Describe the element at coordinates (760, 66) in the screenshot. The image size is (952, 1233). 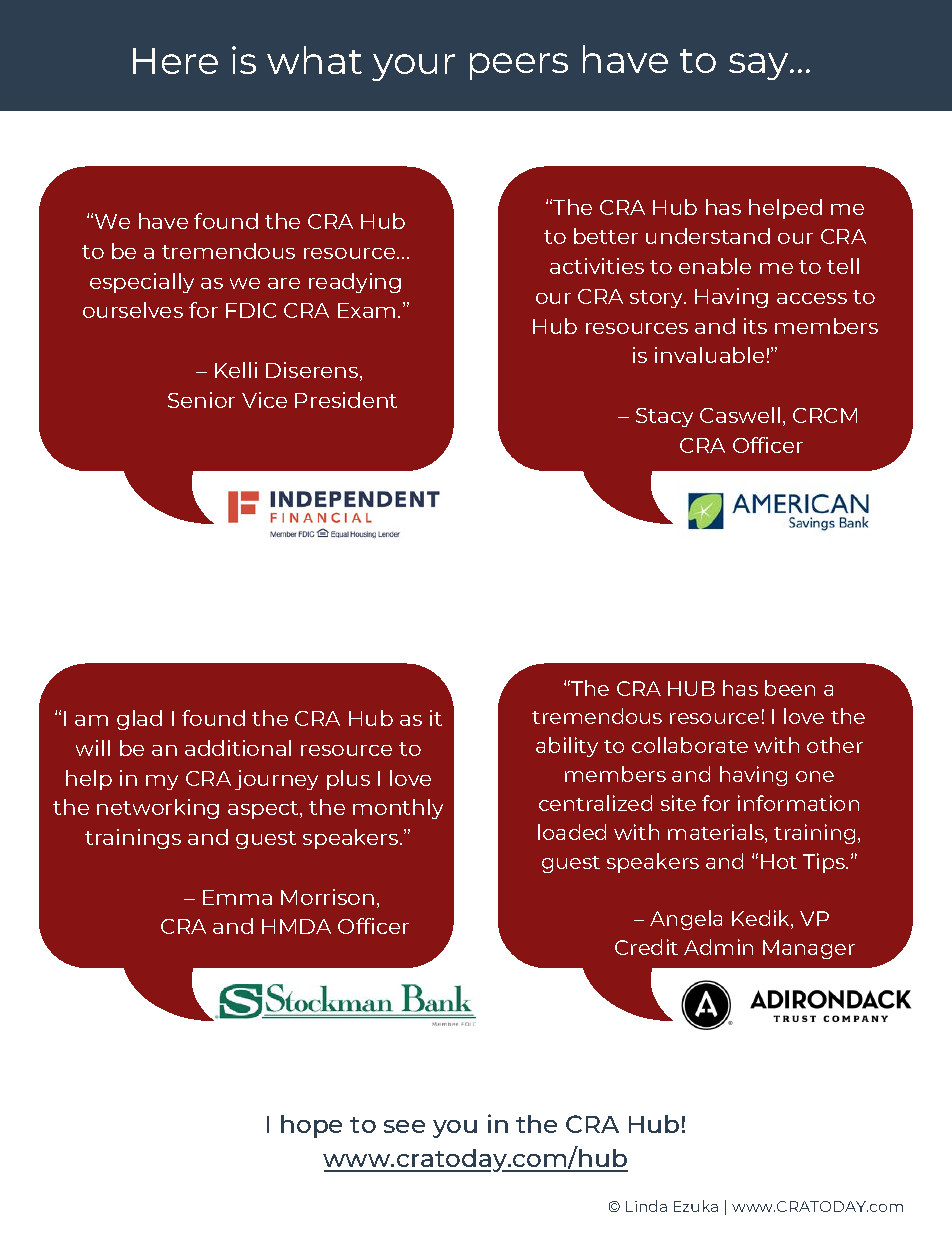
I see `say` at that location.
